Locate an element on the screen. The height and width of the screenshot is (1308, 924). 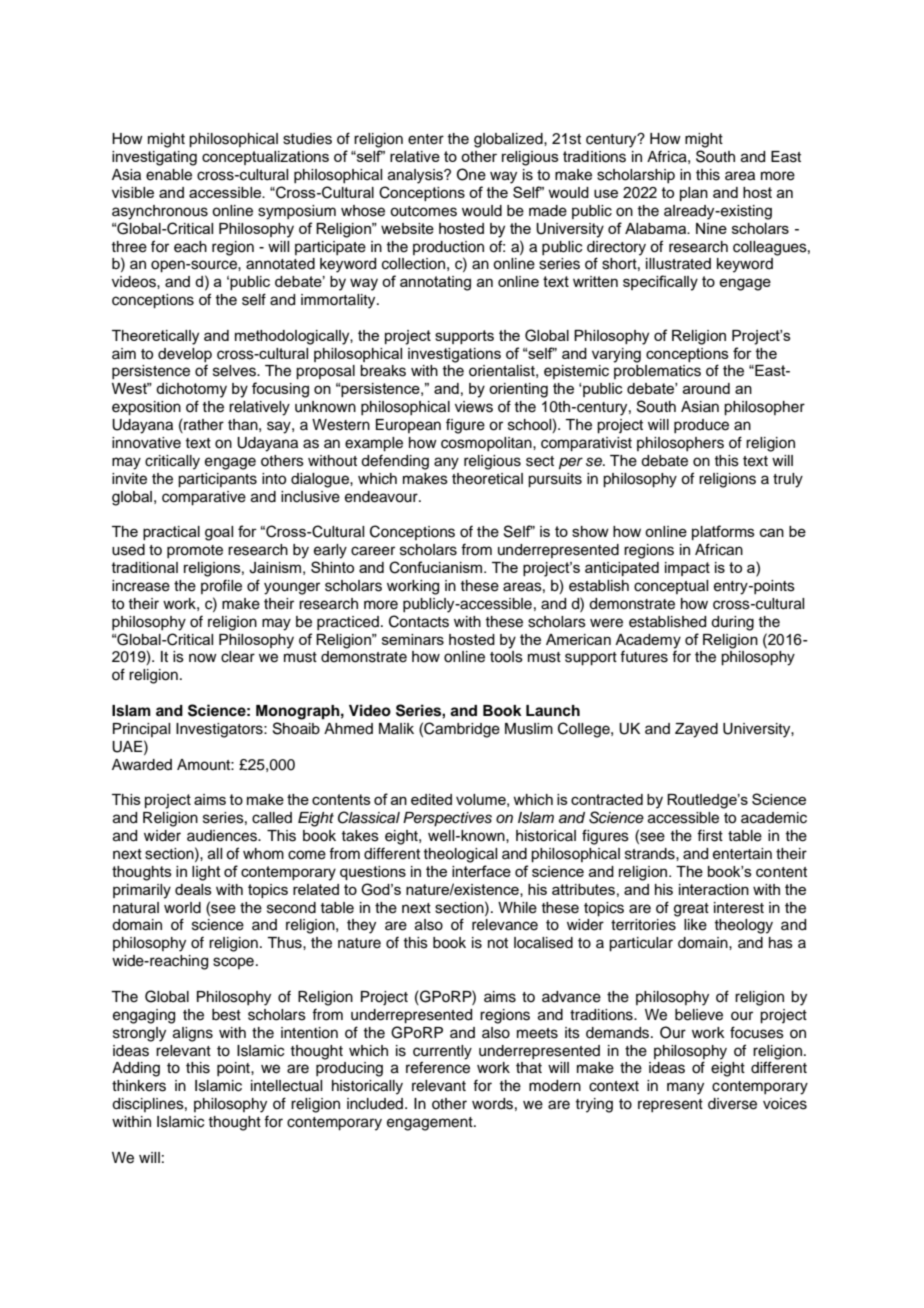
profile is located at coordinates (221, 586).
